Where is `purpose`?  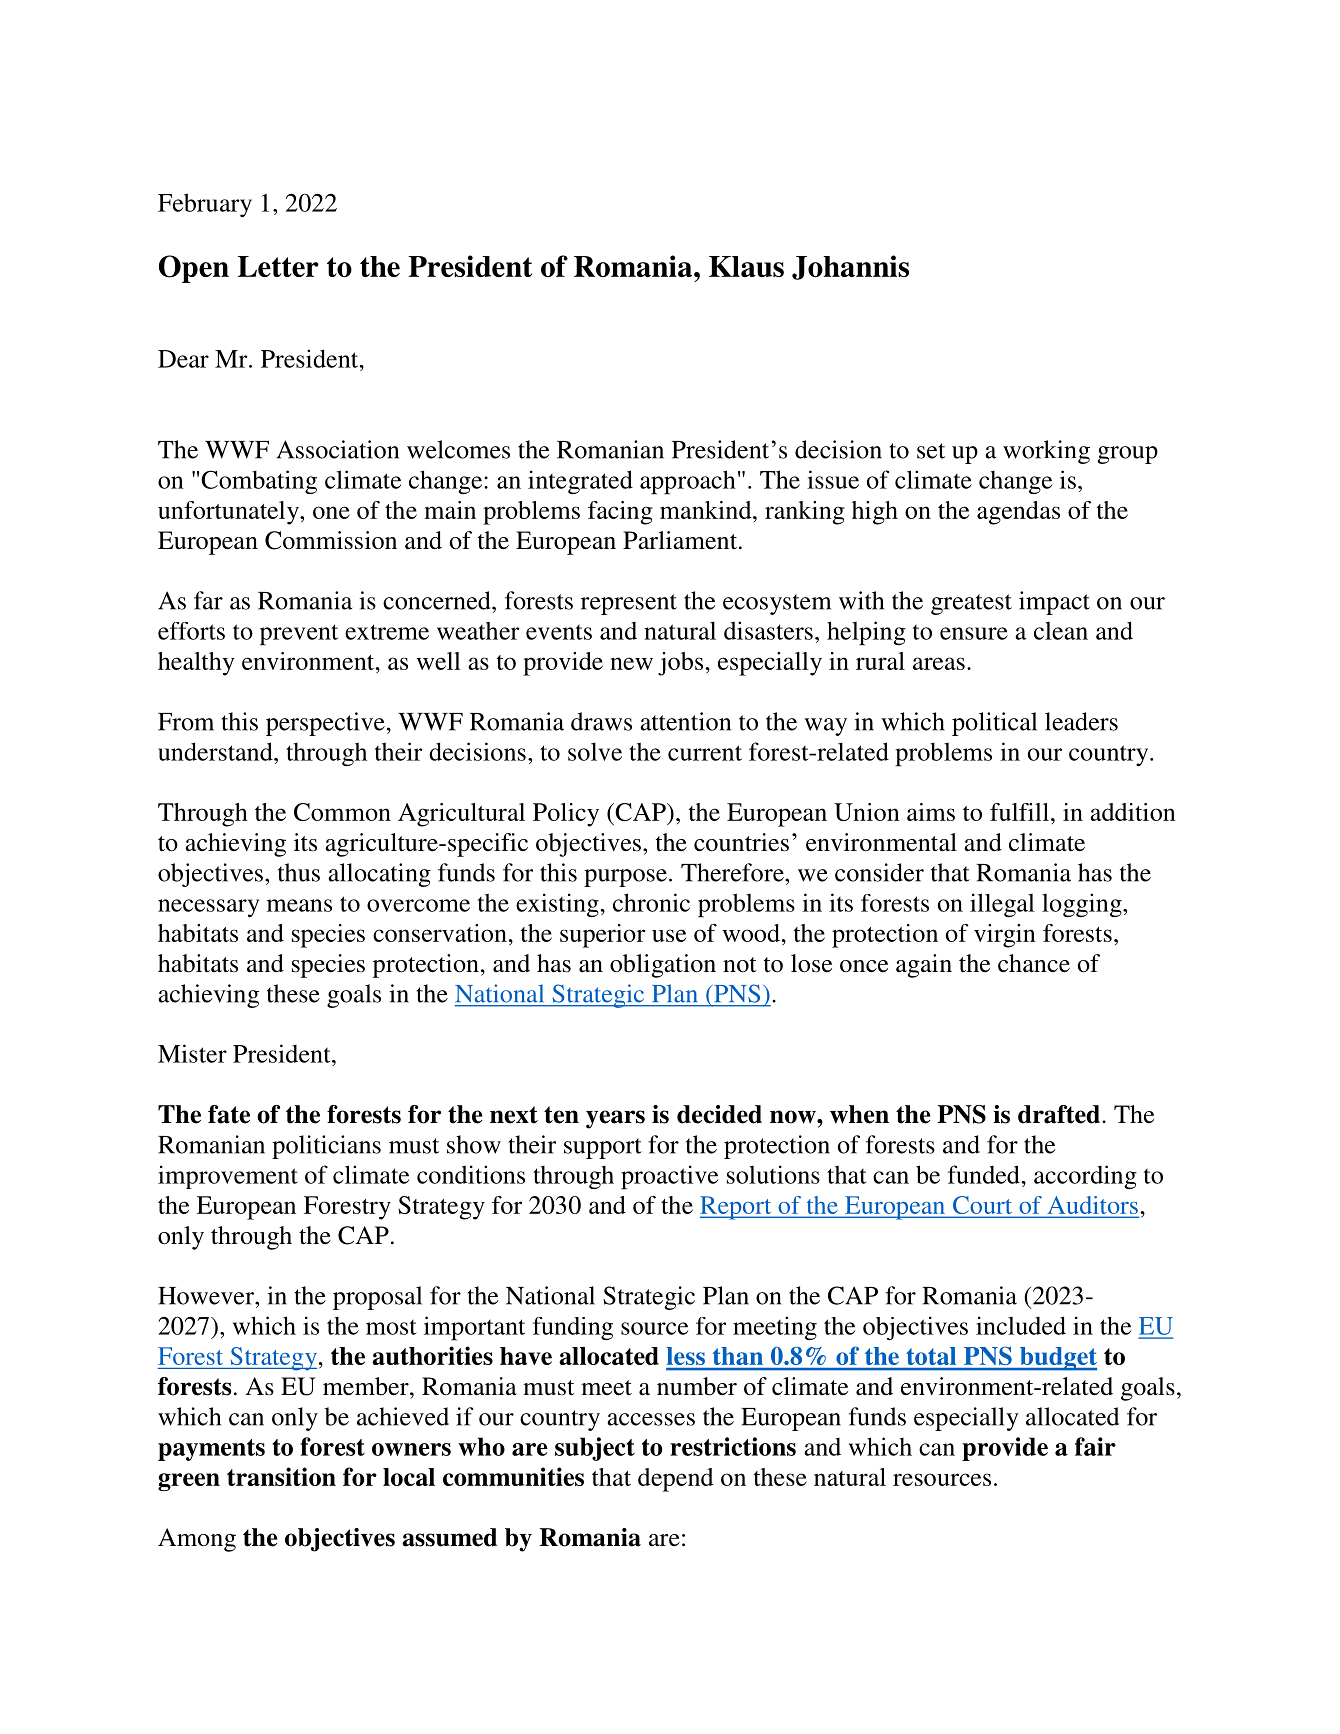
purpose is located at coordinates (625, 878).
